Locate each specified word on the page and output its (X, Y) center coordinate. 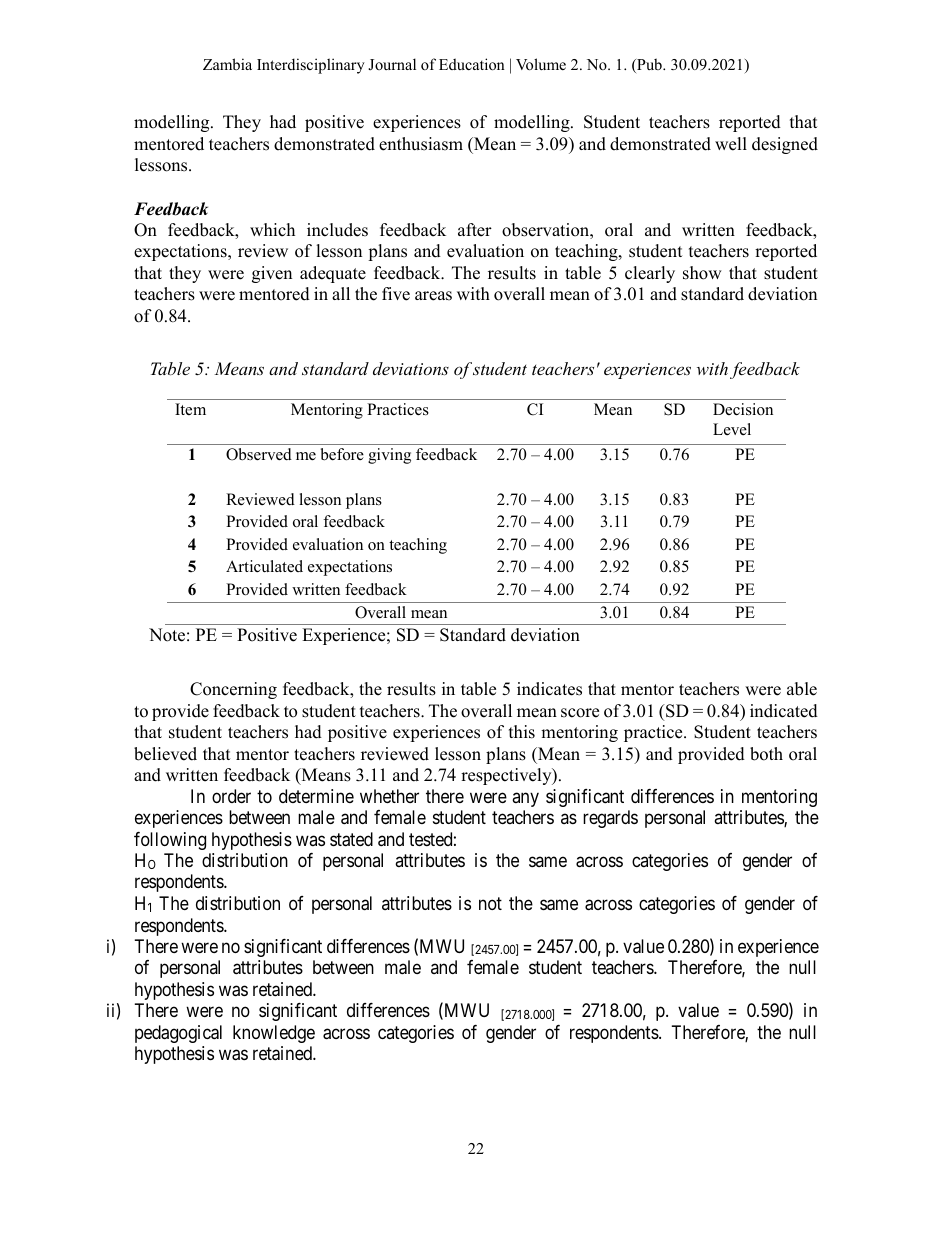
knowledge (274, 1034)
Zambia (227, 64)
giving (389, 456)
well (731, 144)
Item (190, 409)
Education (472, 64)
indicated (784, 711)
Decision (743, 409)
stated (351, 839)
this (522, 732)
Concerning (233, 690)
